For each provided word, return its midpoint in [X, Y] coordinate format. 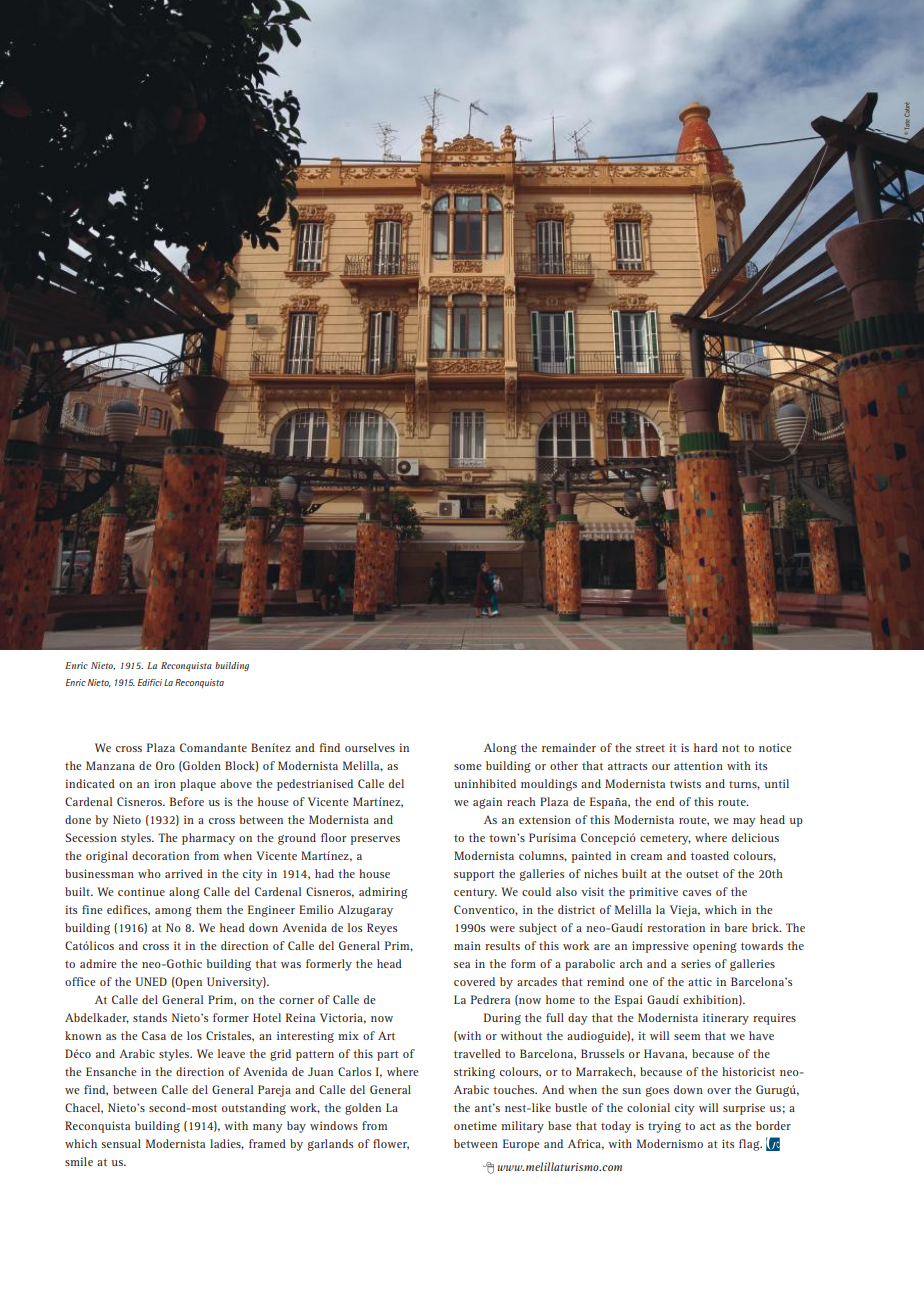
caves [697, 893]
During [502, 1019]
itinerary [726, 1019]
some [468, 767]
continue [141, 891]
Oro [165, 765]
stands [150, 1017]
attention [698, 765]
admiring [383, 893]
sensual [121, 1143]
